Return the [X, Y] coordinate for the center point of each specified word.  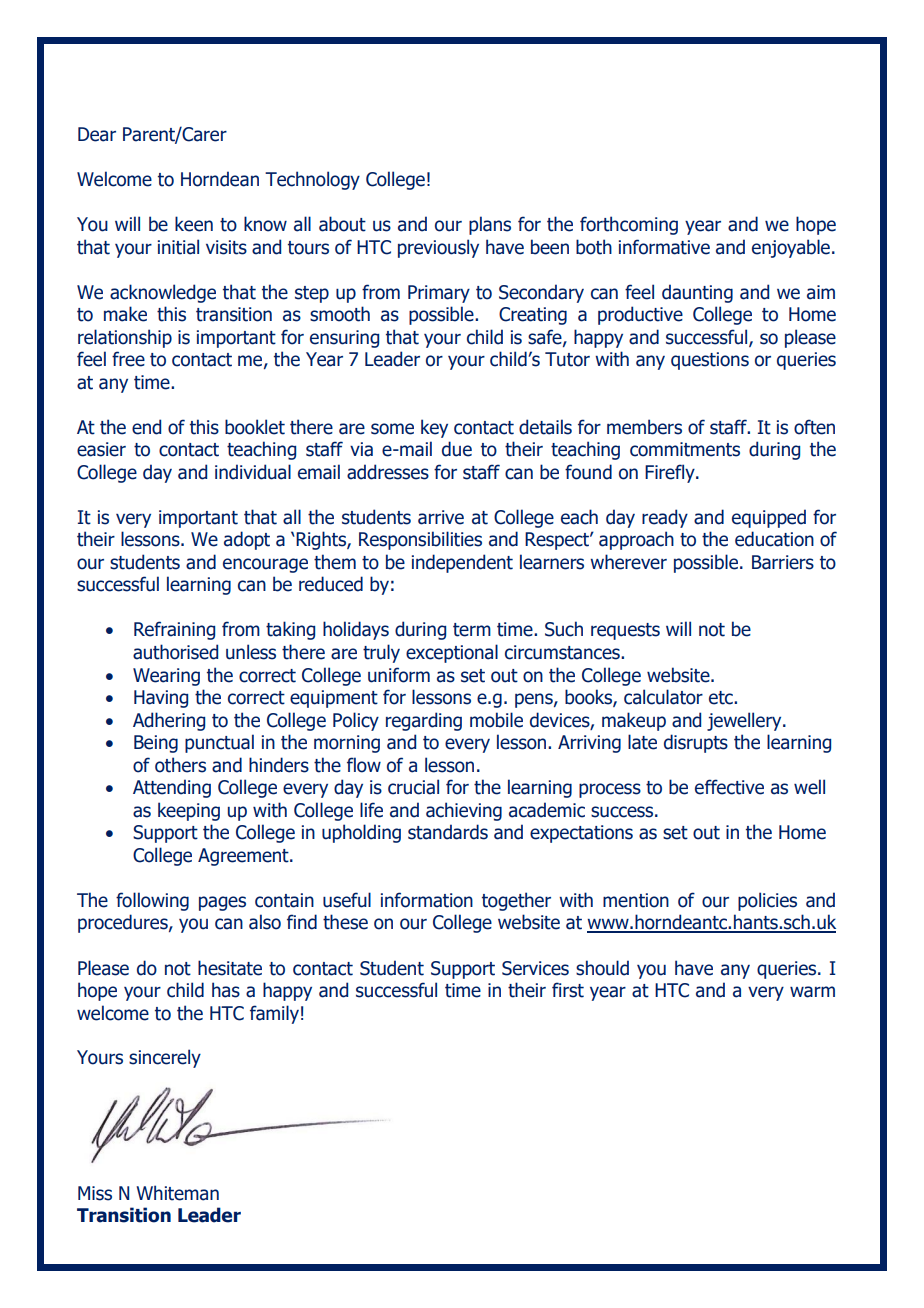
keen [194, 224]
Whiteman [177, 1193]
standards [448, 832]
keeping [189, 811]
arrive [441, 517]
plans [490, 225]
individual [253, 472]
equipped [769, 518]
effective [729, 787]
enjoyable [791, 248]
